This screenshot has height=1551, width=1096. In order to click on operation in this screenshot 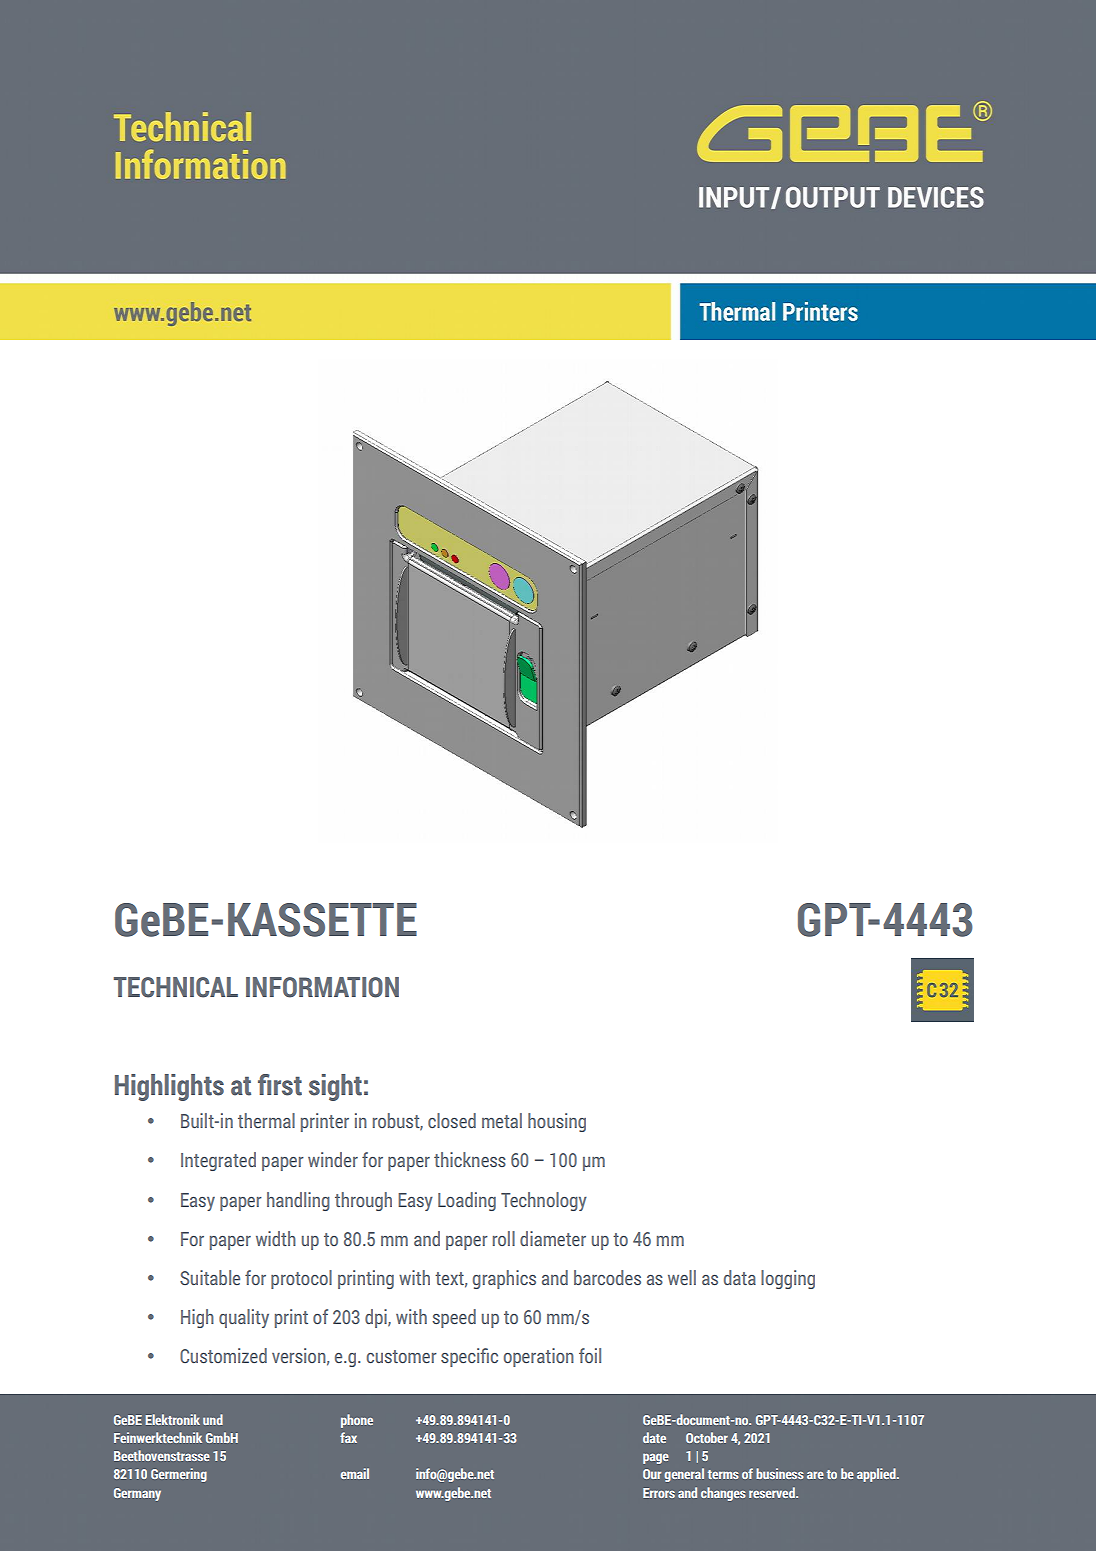, I will do `click(539, 1357)`.
